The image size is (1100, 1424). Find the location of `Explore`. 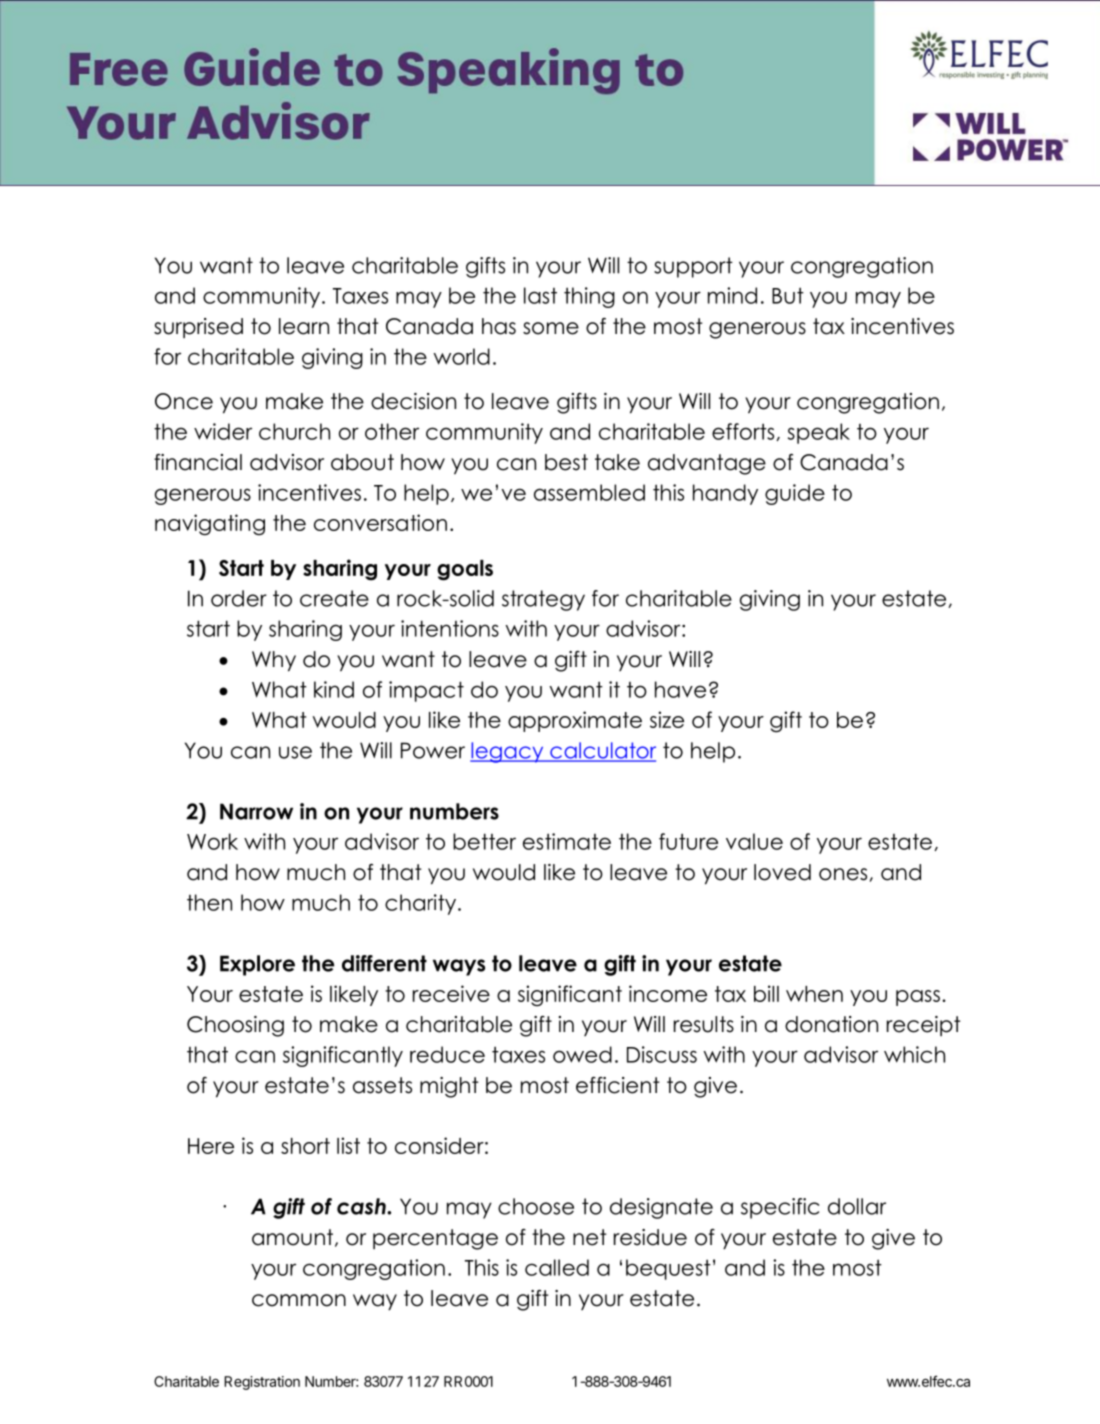

Explore is located at coordinates (257, 965).
